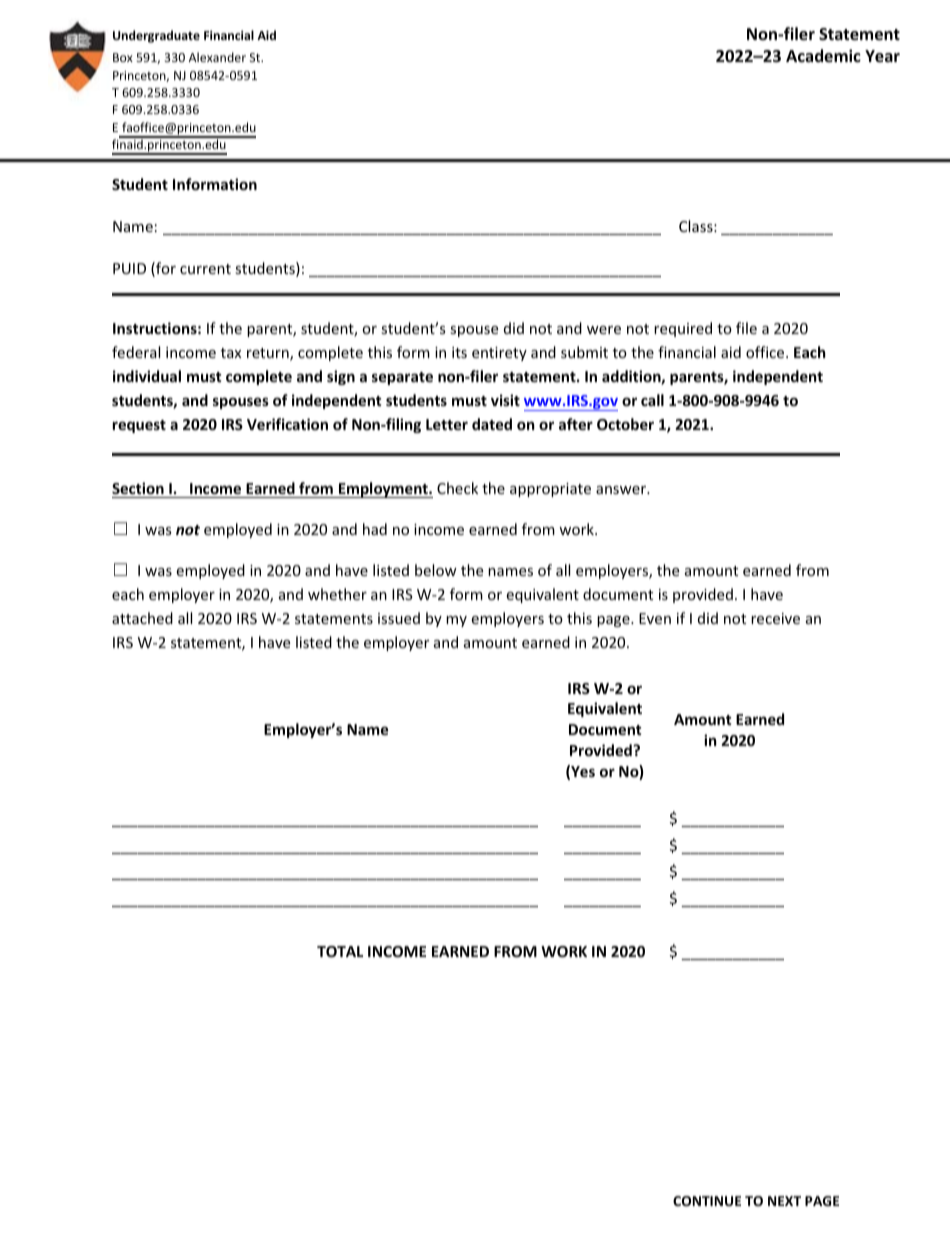 The image size is (952, 1233). I want to click on Academic, so click(823, 55).
